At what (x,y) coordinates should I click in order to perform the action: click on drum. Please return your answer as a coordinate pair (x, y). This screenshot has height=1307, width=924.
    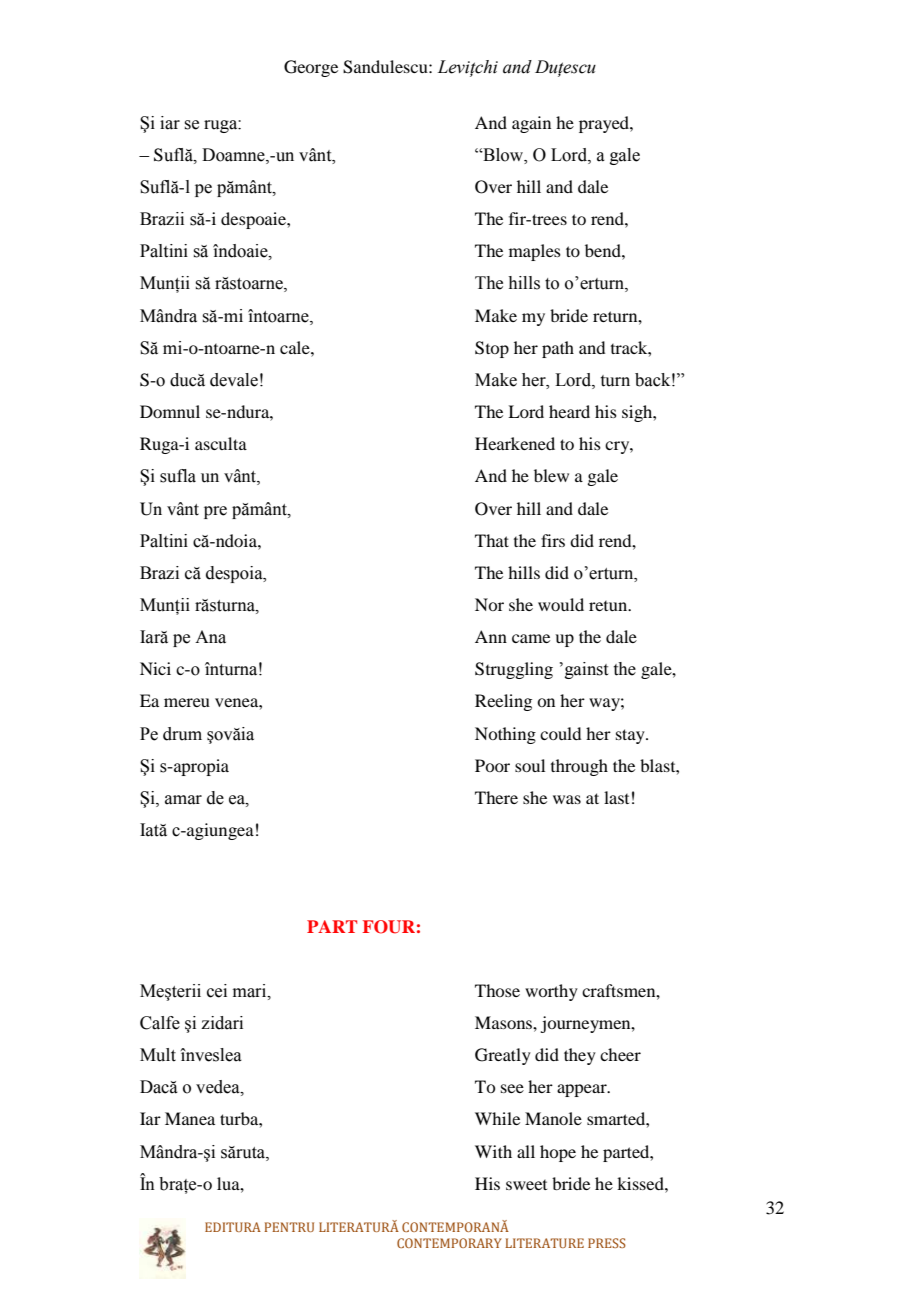
    Looking at the image, I should click on (182, 734).
